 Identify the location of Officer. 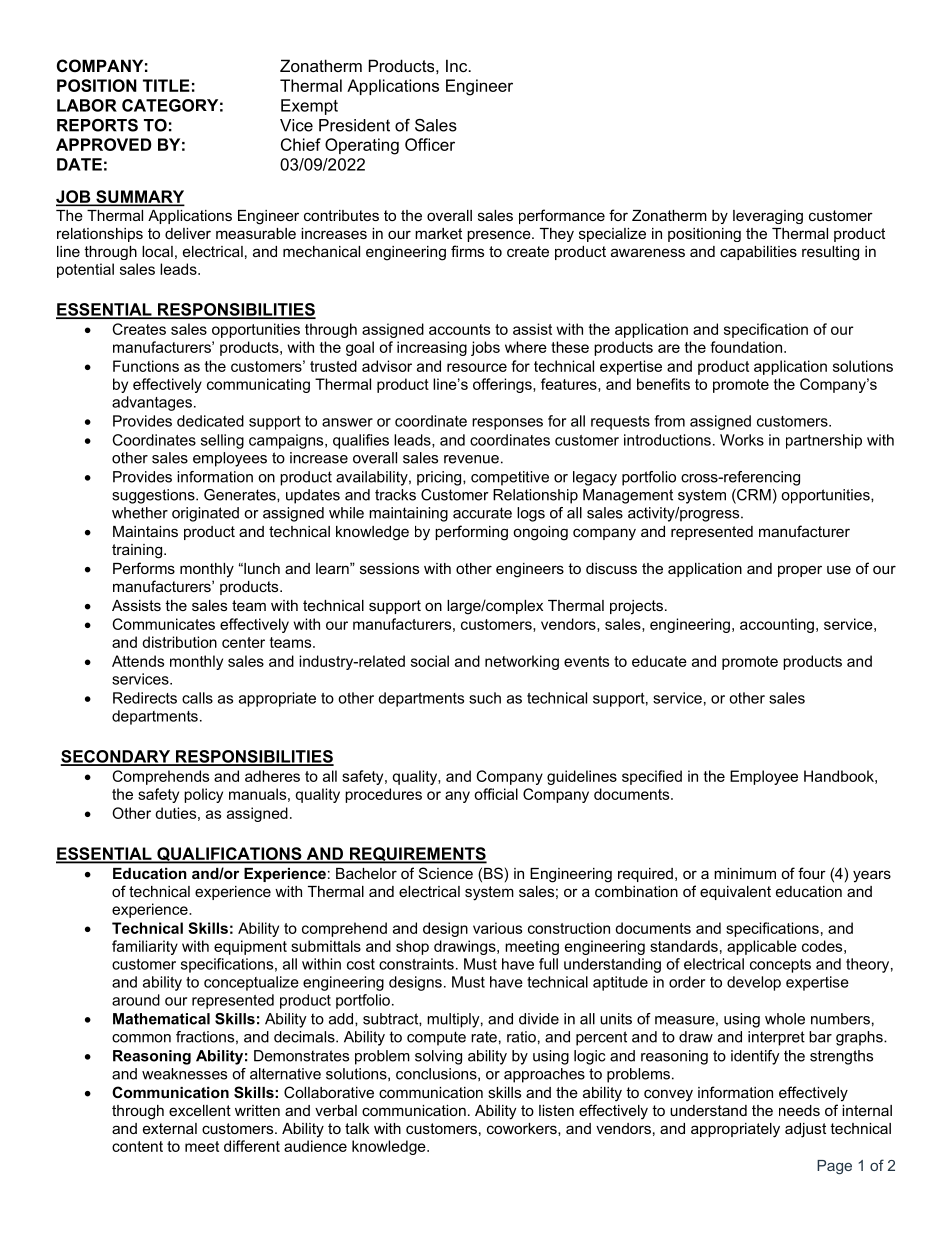
(430, 144).
